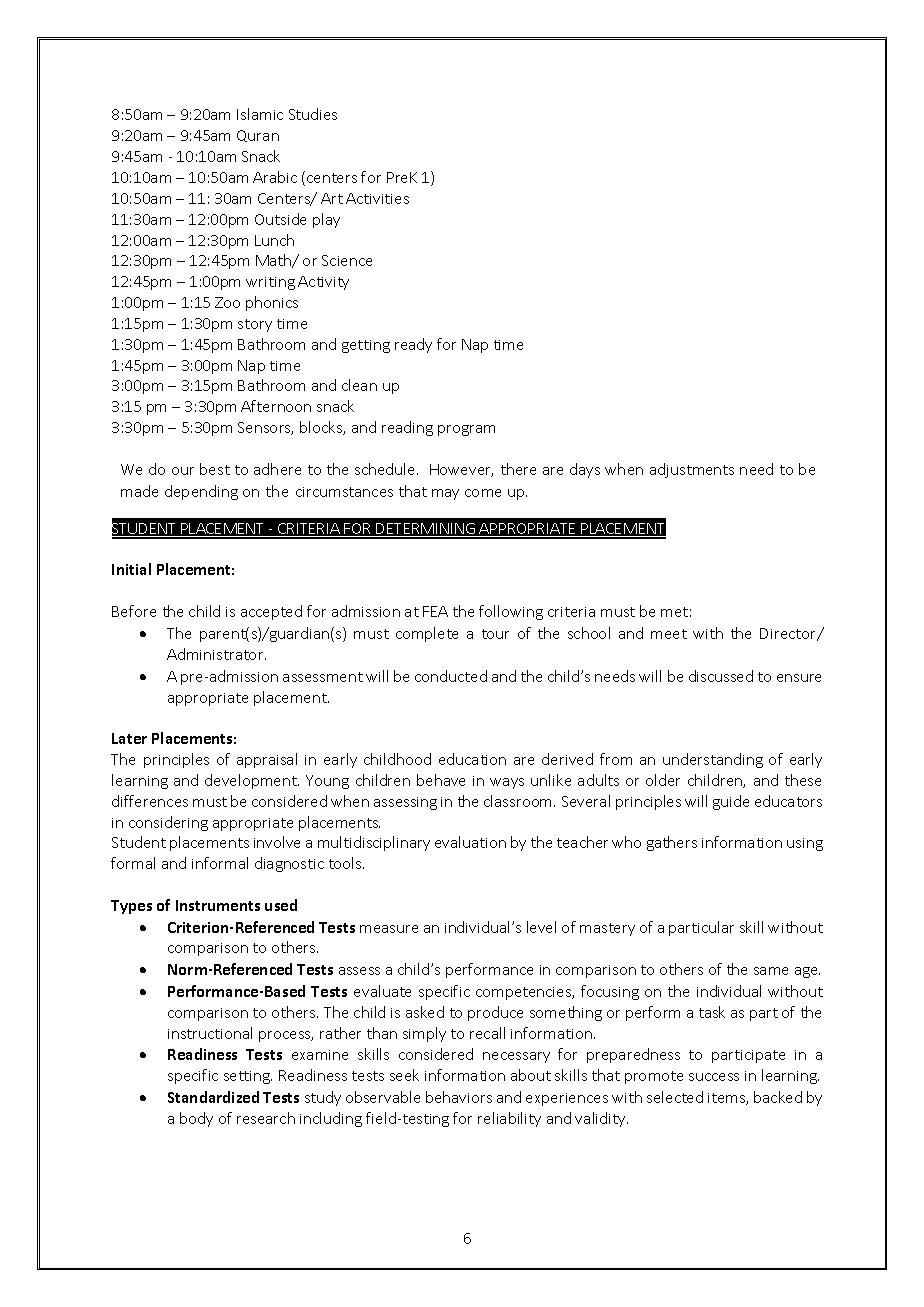 The width and height of the image is (924, 1307). I want to click on Standardized, so click(213, 1097).
